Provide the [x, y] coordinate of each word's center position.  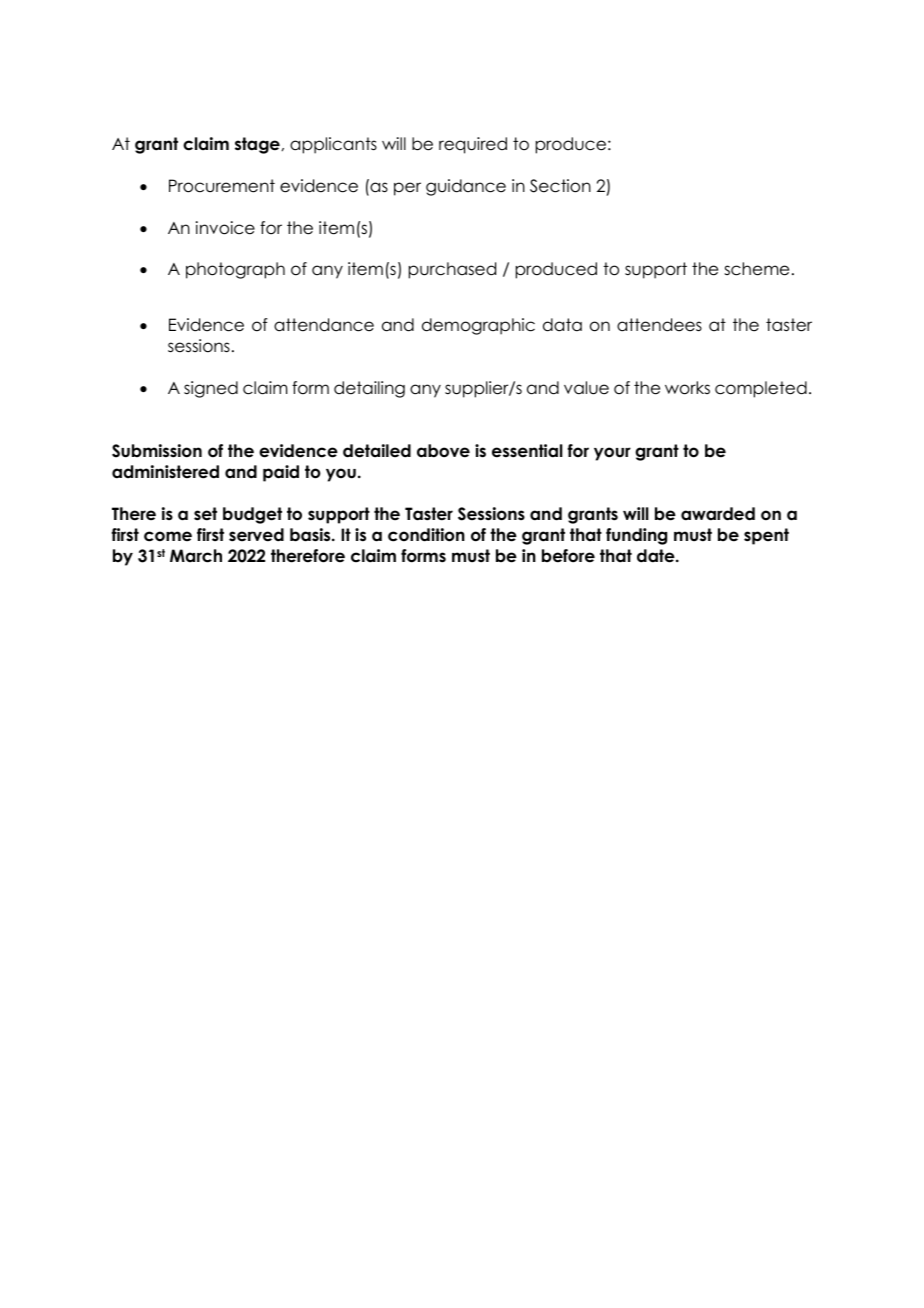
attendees [659, 325]
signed [211, 389]
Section [560, 186]
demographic [478, 326]
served [256, 535]
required [473, 145]
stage [257, 145]
